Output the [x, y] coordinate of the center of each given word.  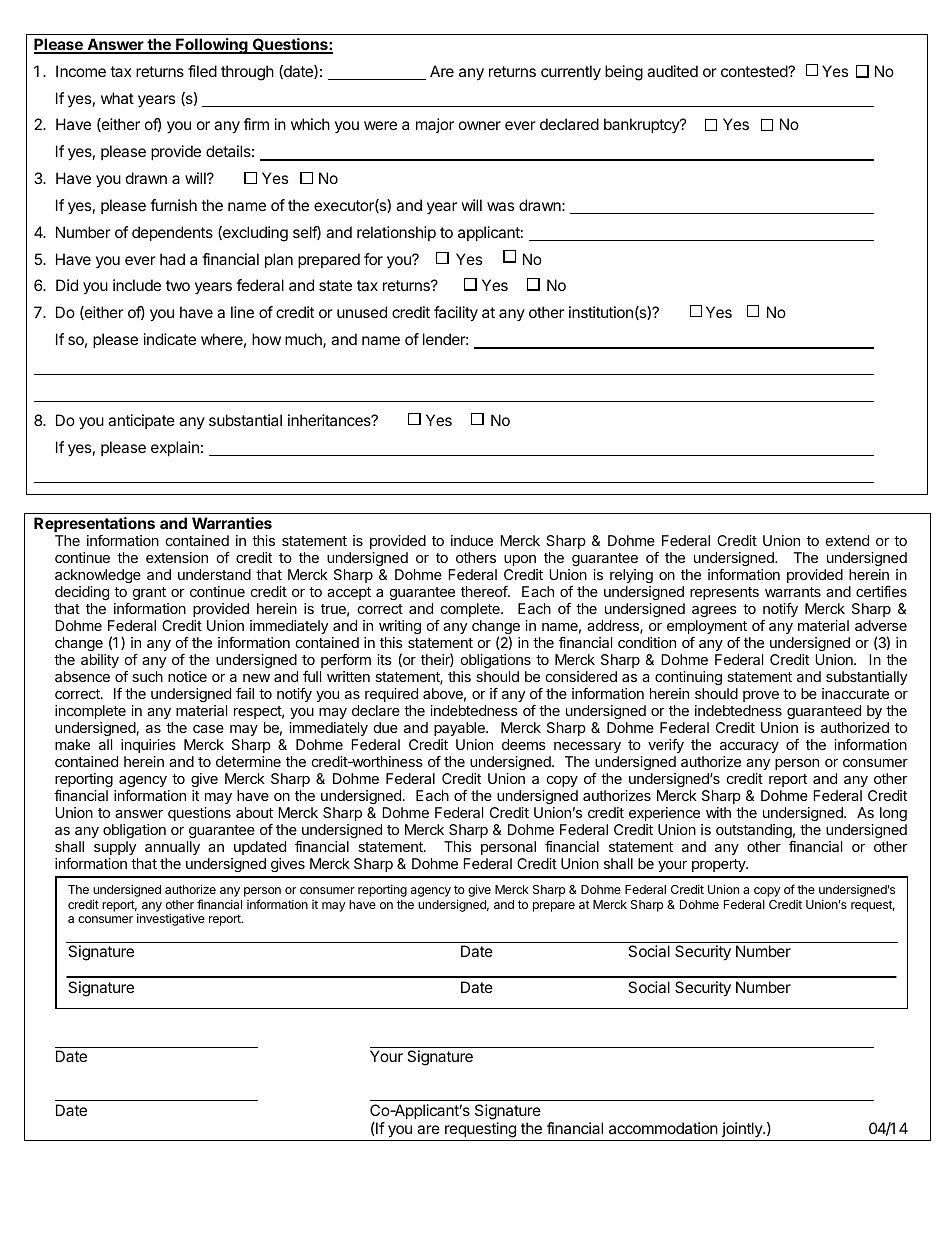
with [718, 812]
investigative [171, 919]
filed [202, 71]
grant [150, 595]
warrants [793, 592]
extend [847, 540]
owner [480, 125]
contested [755, 71]
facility [456, 314]
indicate [170, 339]
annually [172, 850]
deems [524, 744]
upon [520, 560]
